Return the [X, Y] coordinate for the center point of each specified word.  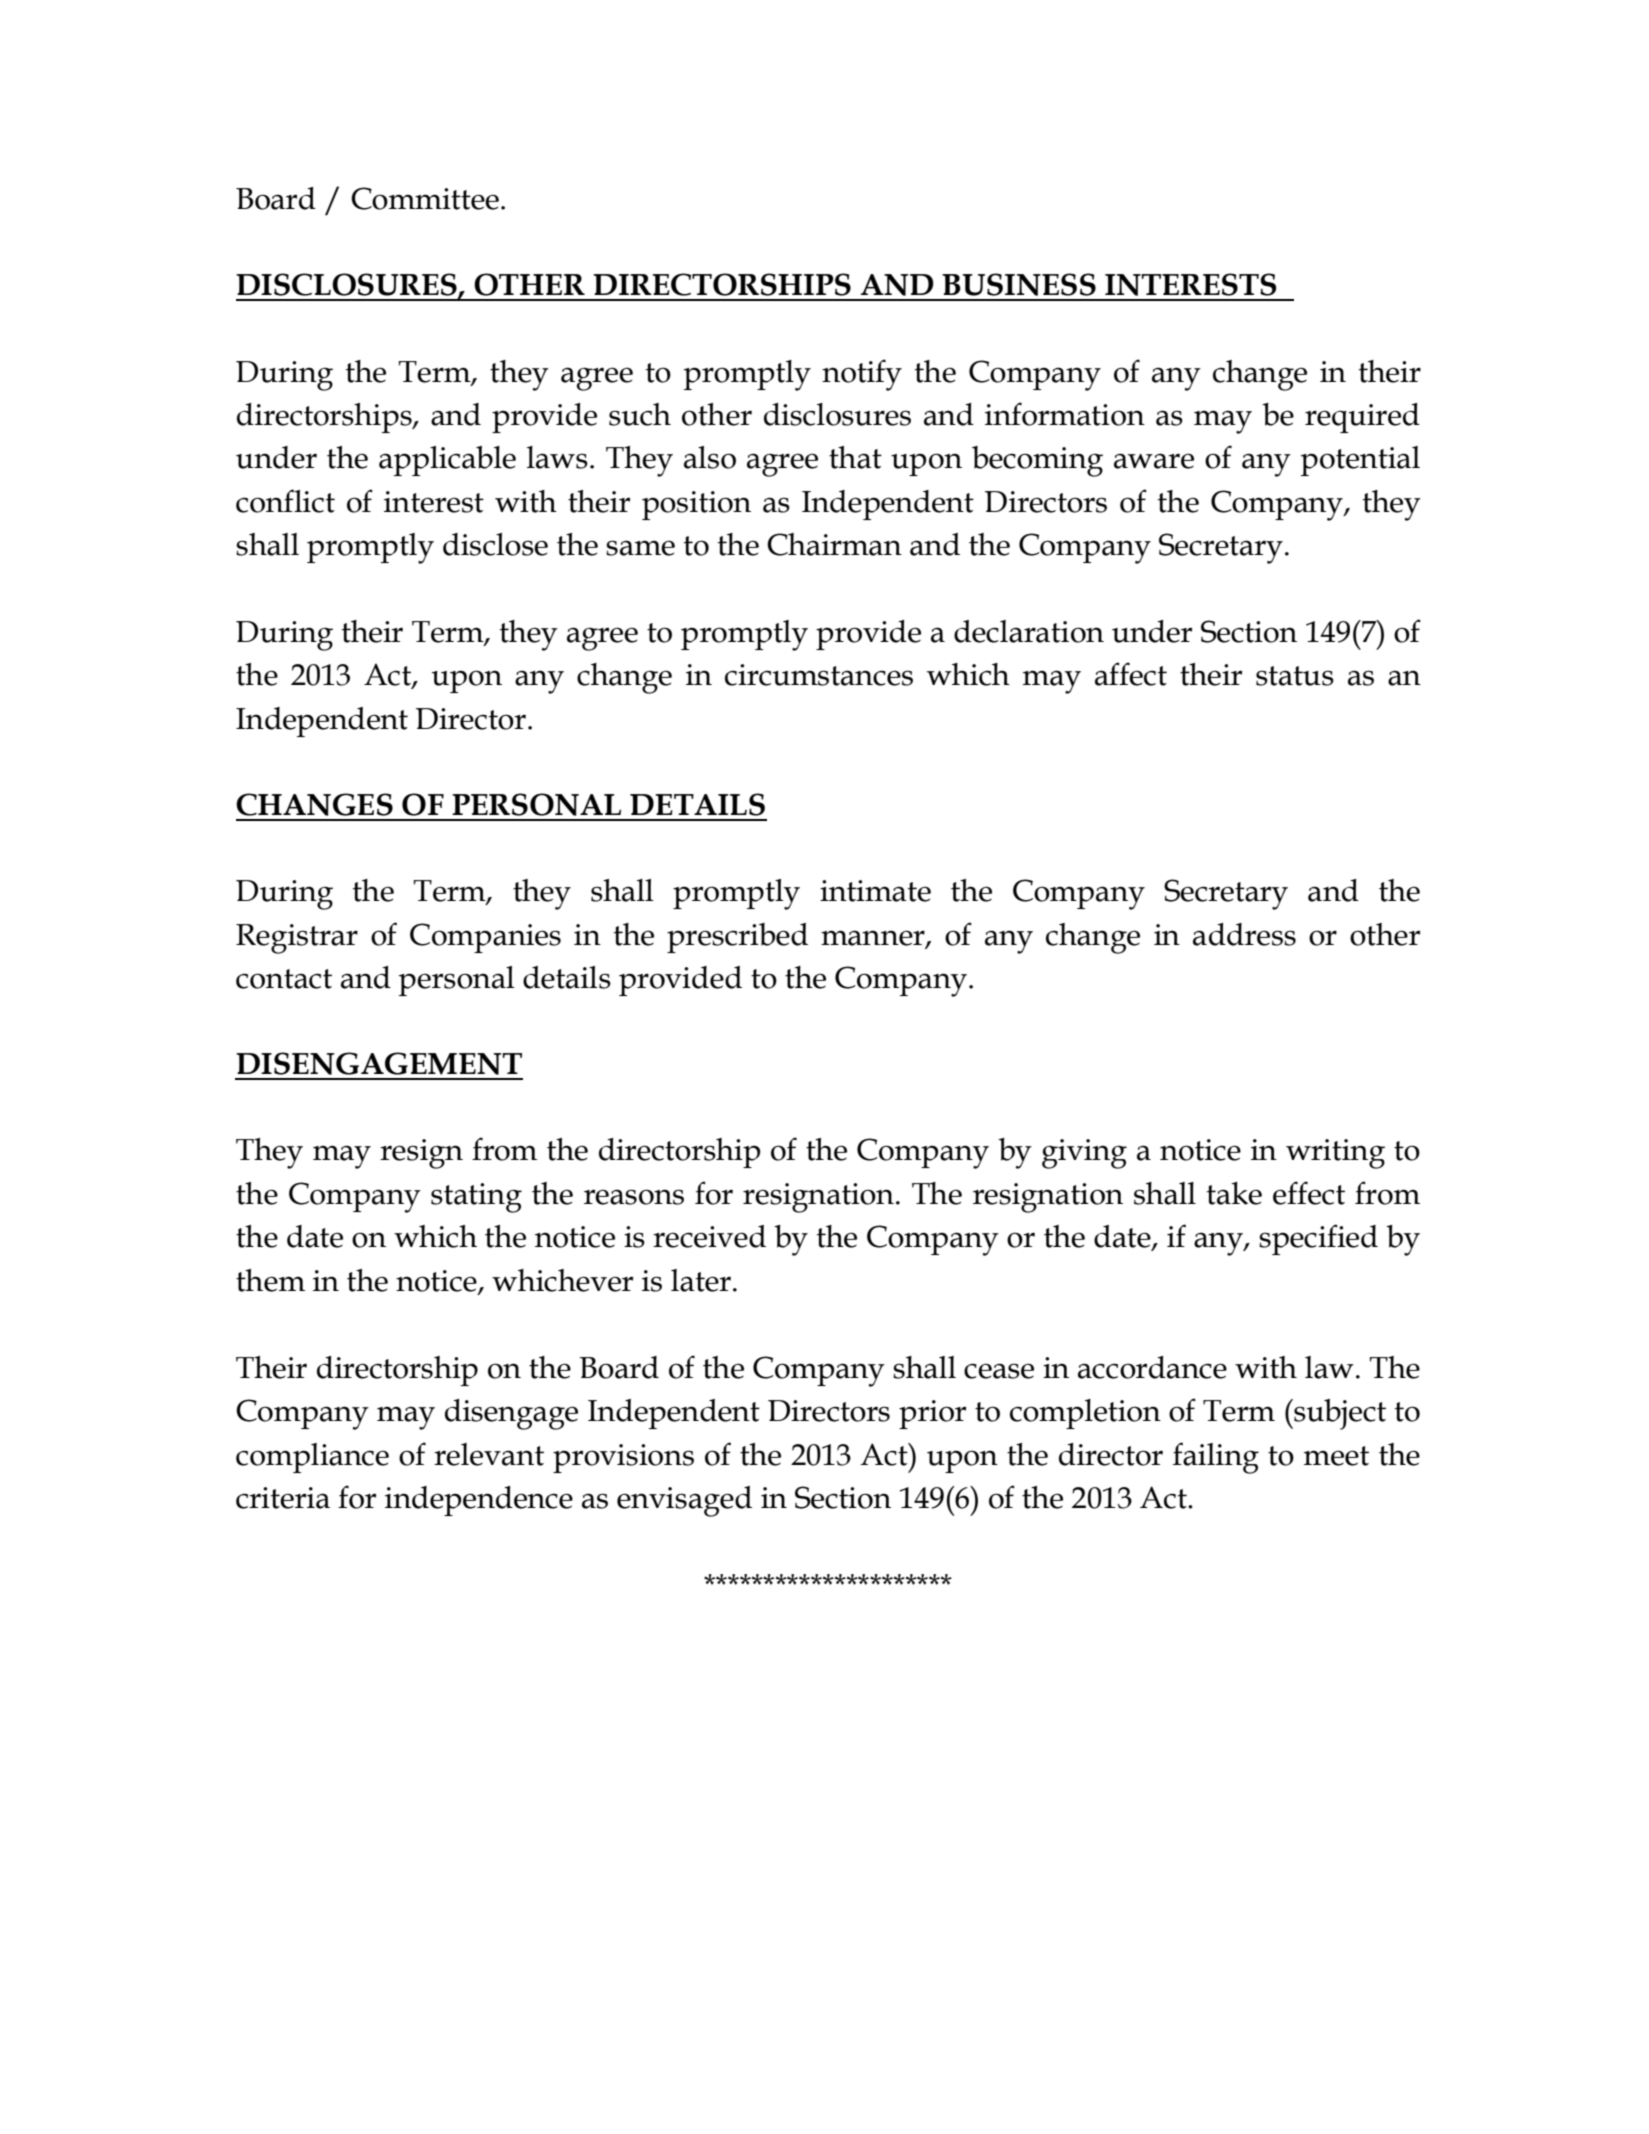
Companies [485, 938]
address [1244, 934]
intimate [875, 891]
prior [932, 1414]
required [1362, 418]
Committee [425, 198]
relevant [489, 1454]
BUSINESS [1019, 284]
